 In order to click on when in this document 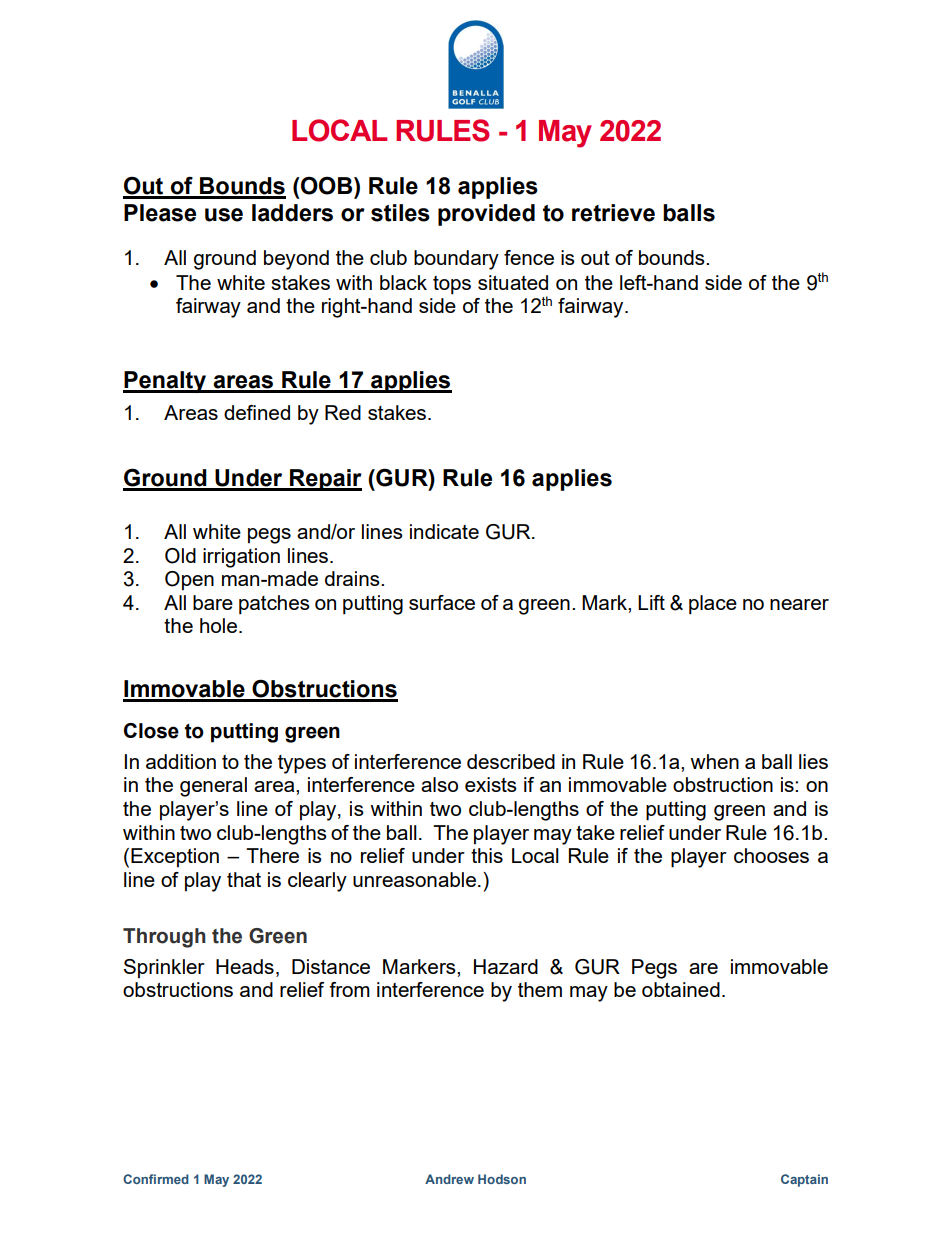, I will do `click(714, 761)`.
